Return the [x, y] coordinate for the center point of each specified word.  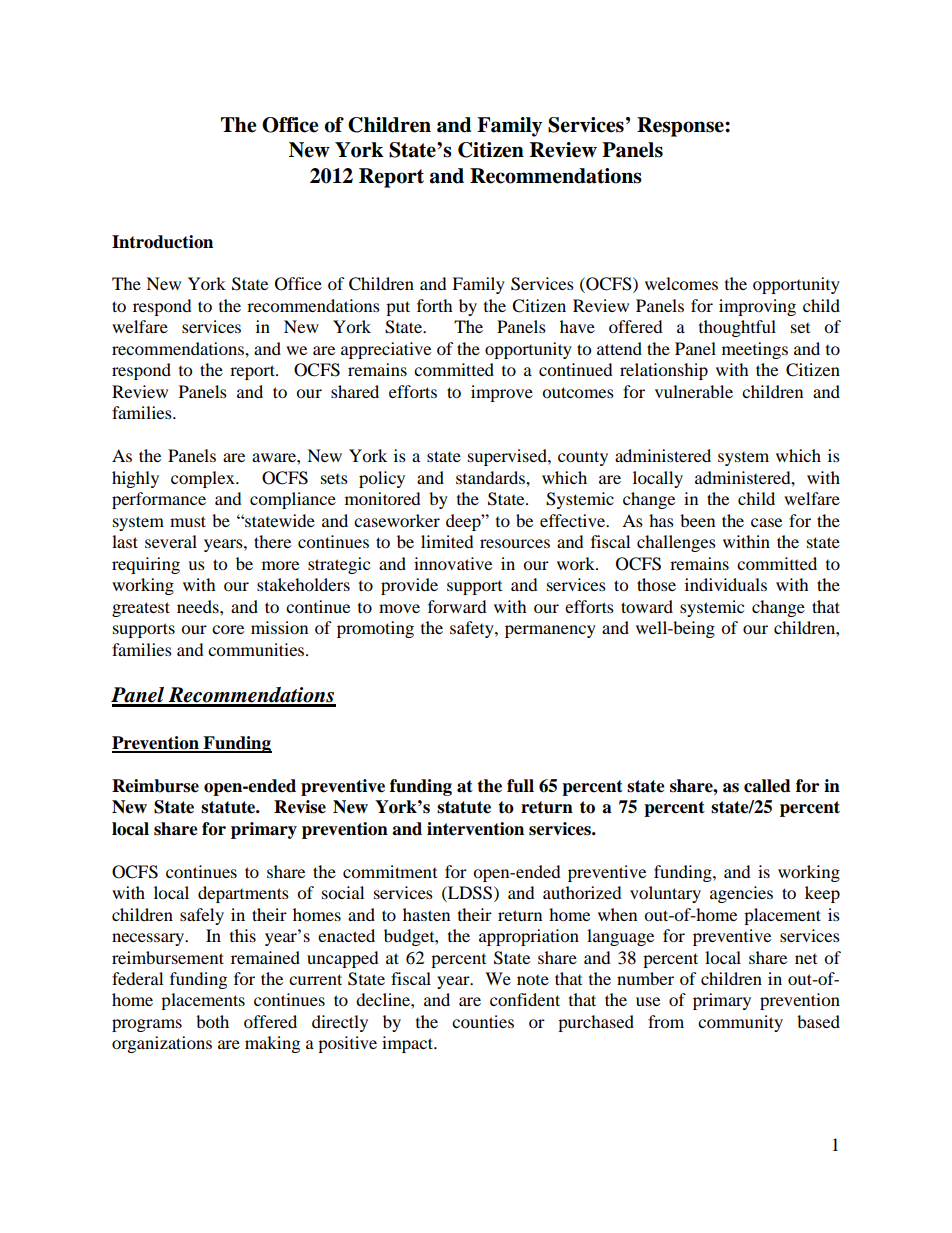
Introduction [162, 242]
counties [483, 1021]
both [212, 1021]
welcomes [681, 283]
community [740, 1023]
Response [681, 127]
